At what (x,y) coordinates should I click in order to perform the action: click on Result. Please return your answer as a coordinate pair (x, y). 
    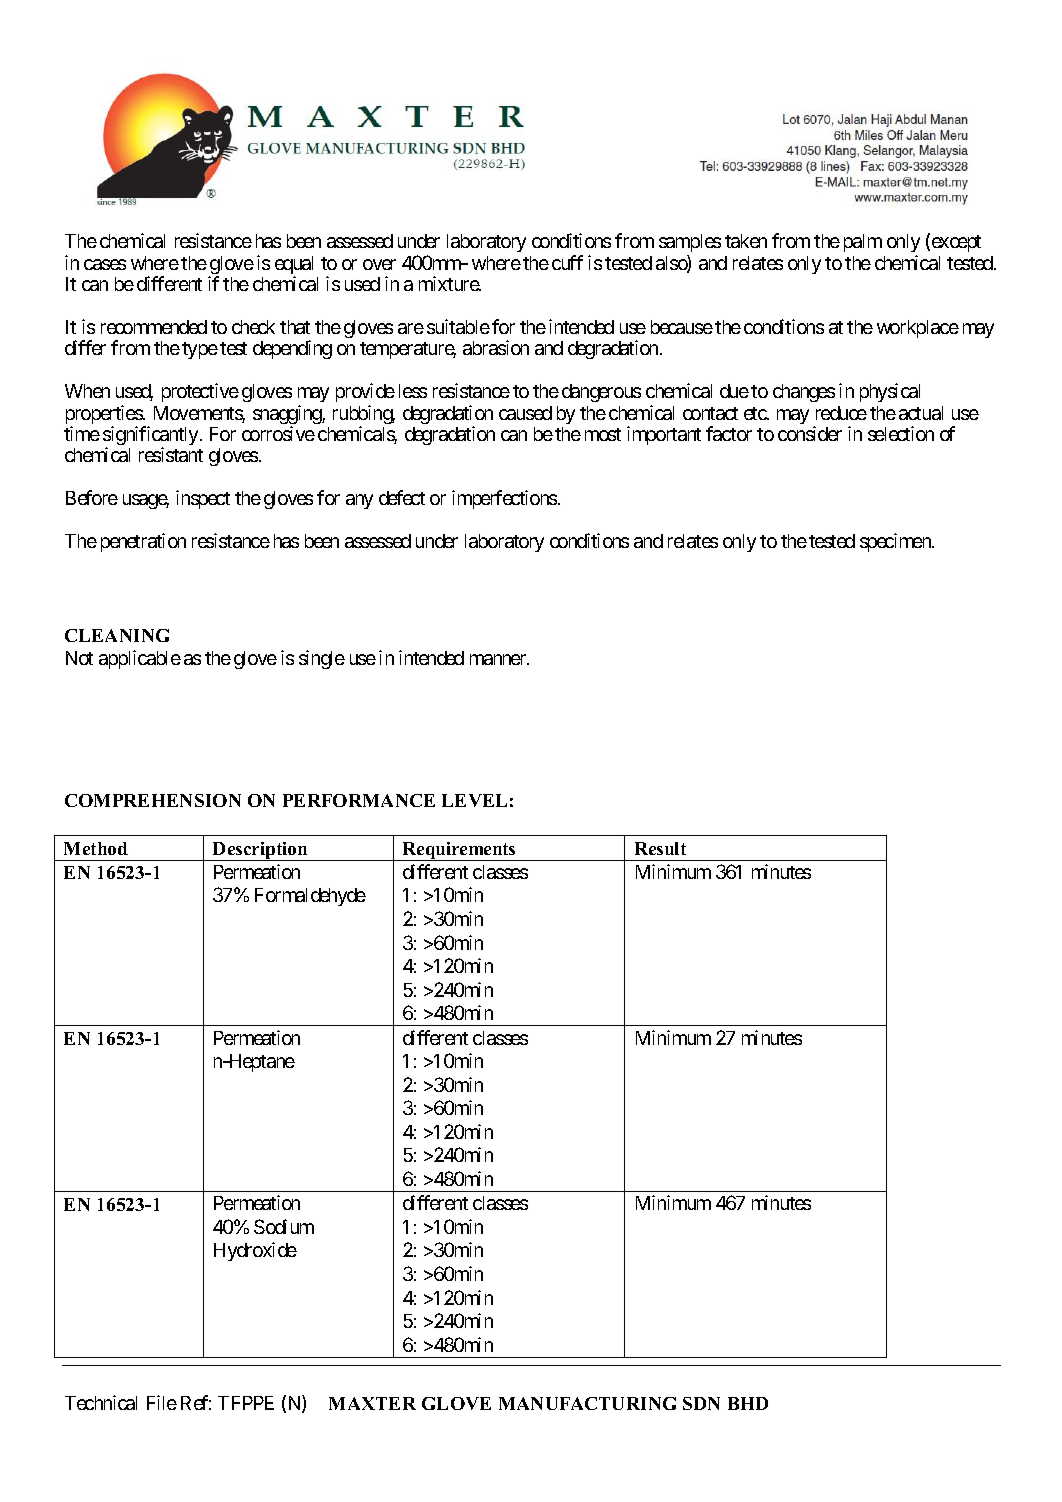
    Looking at the image, I should click on (660, 848).
